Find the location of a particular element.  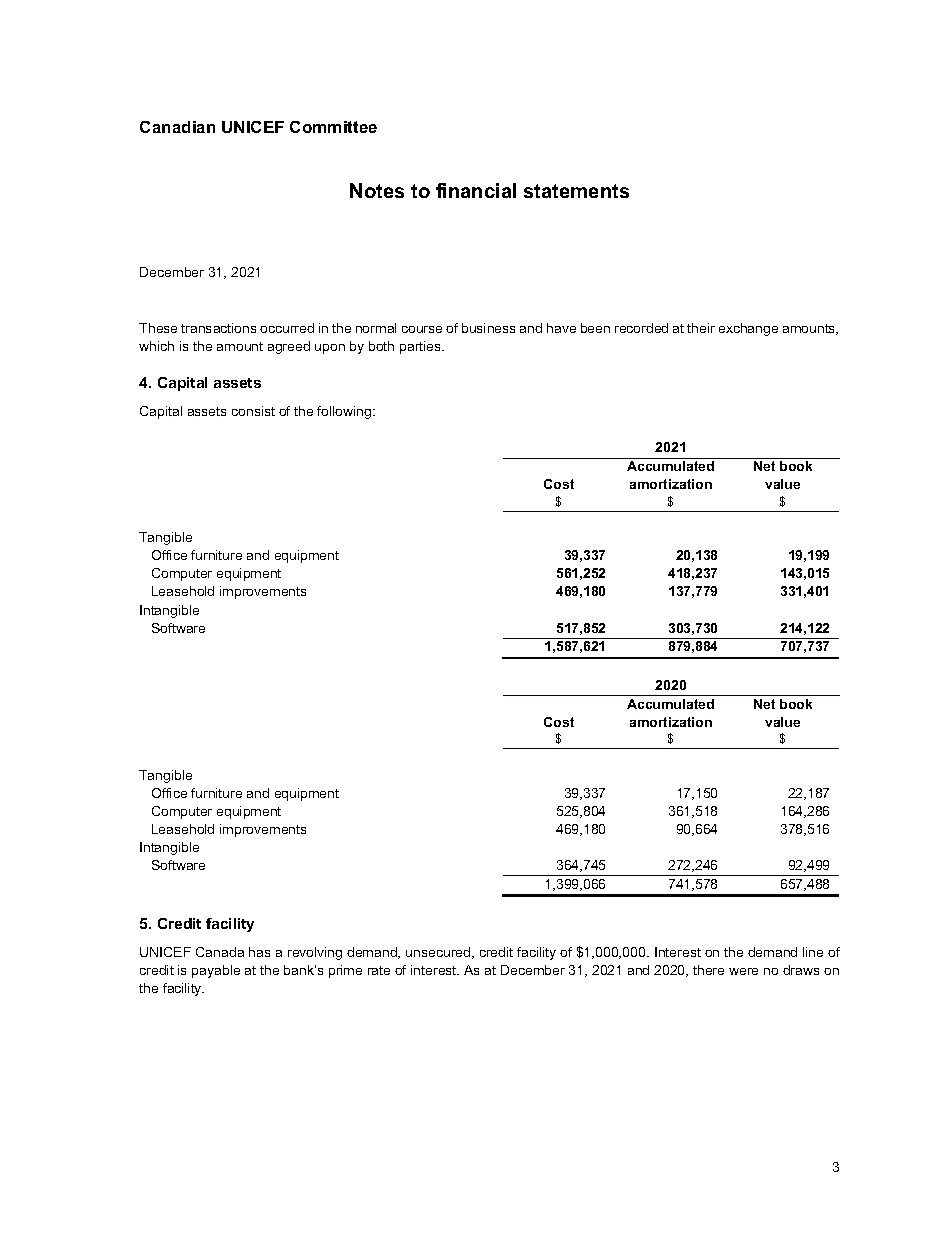

Canadian is located at coordinates (177, 127).
